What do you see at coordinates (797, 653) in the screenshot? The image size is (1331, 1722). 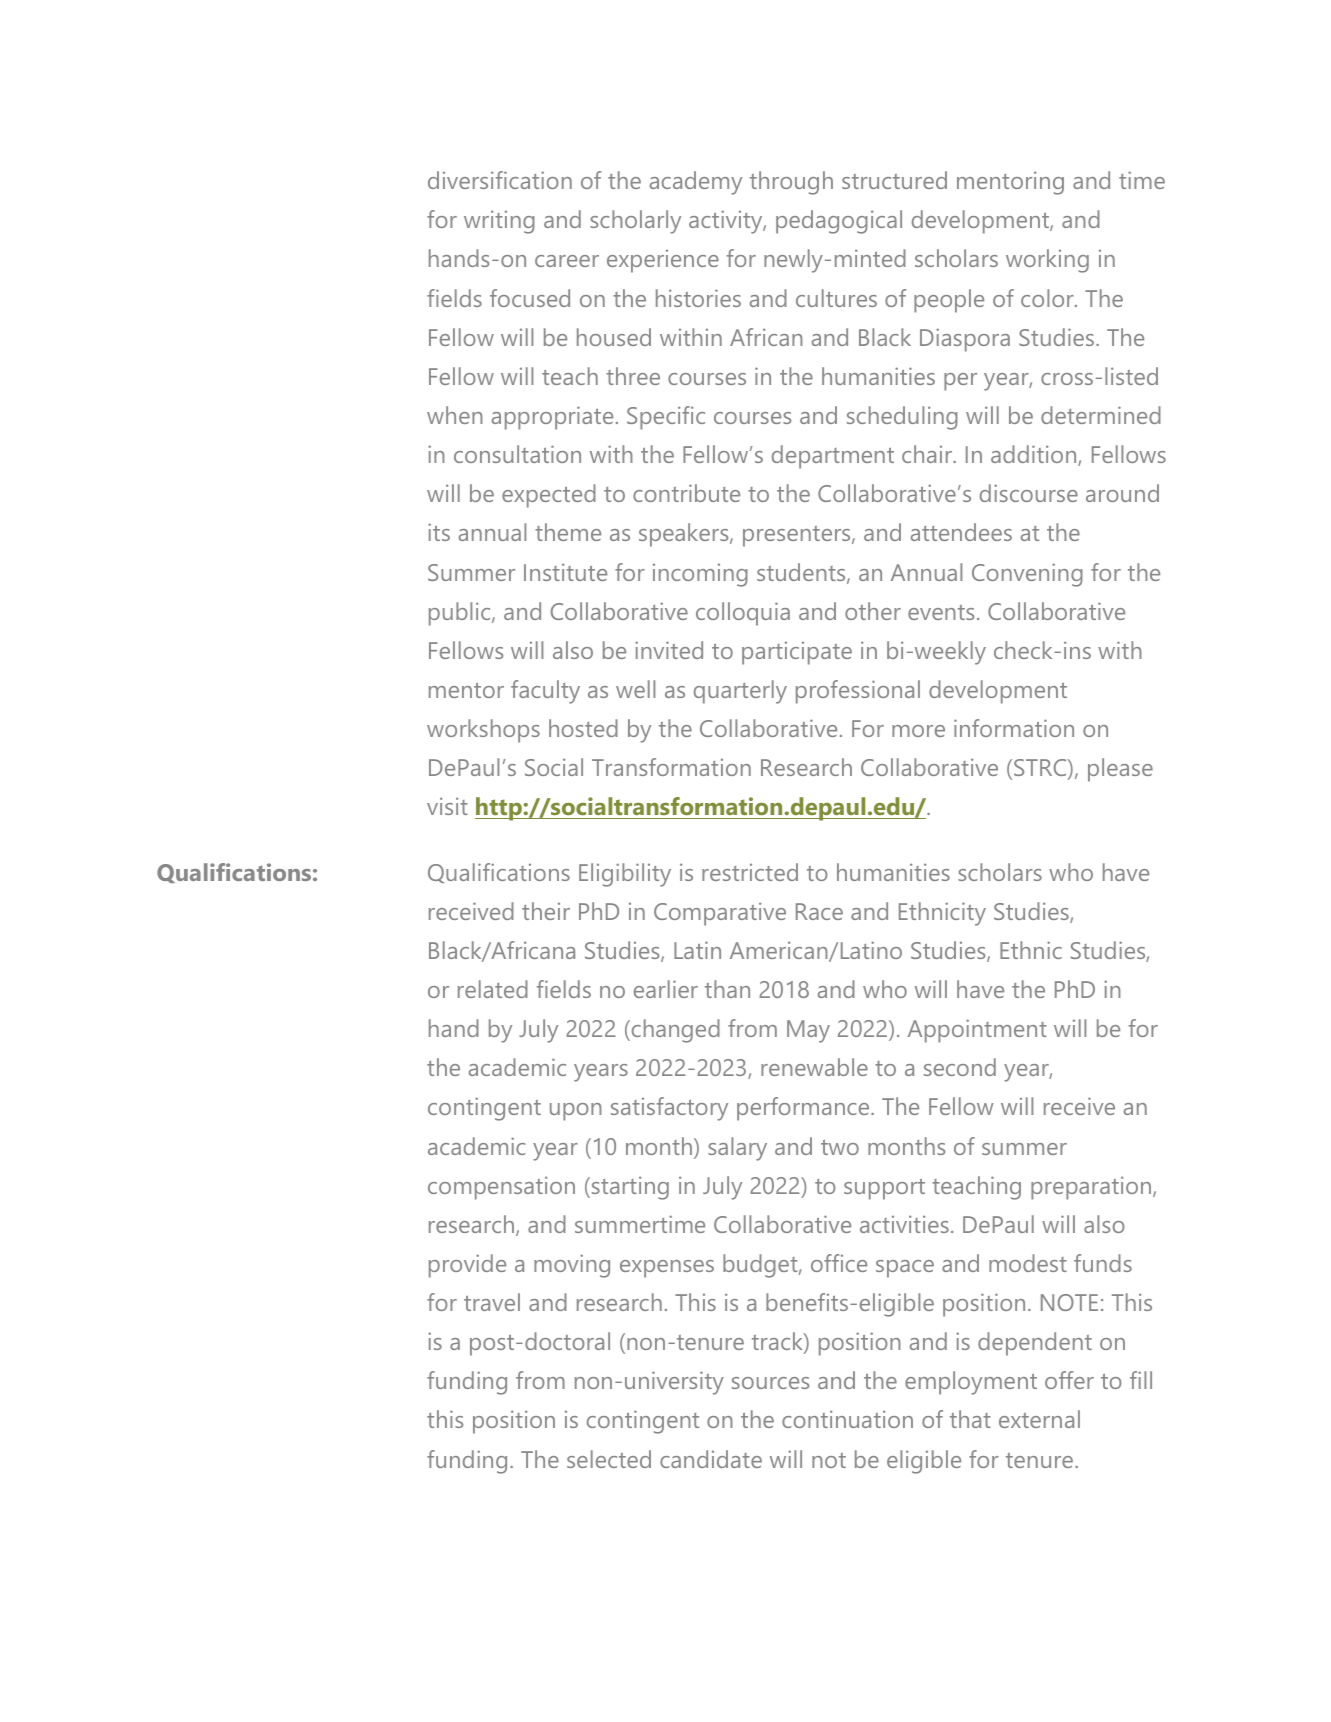 I see `participate` at bounding box center [797, 653].
